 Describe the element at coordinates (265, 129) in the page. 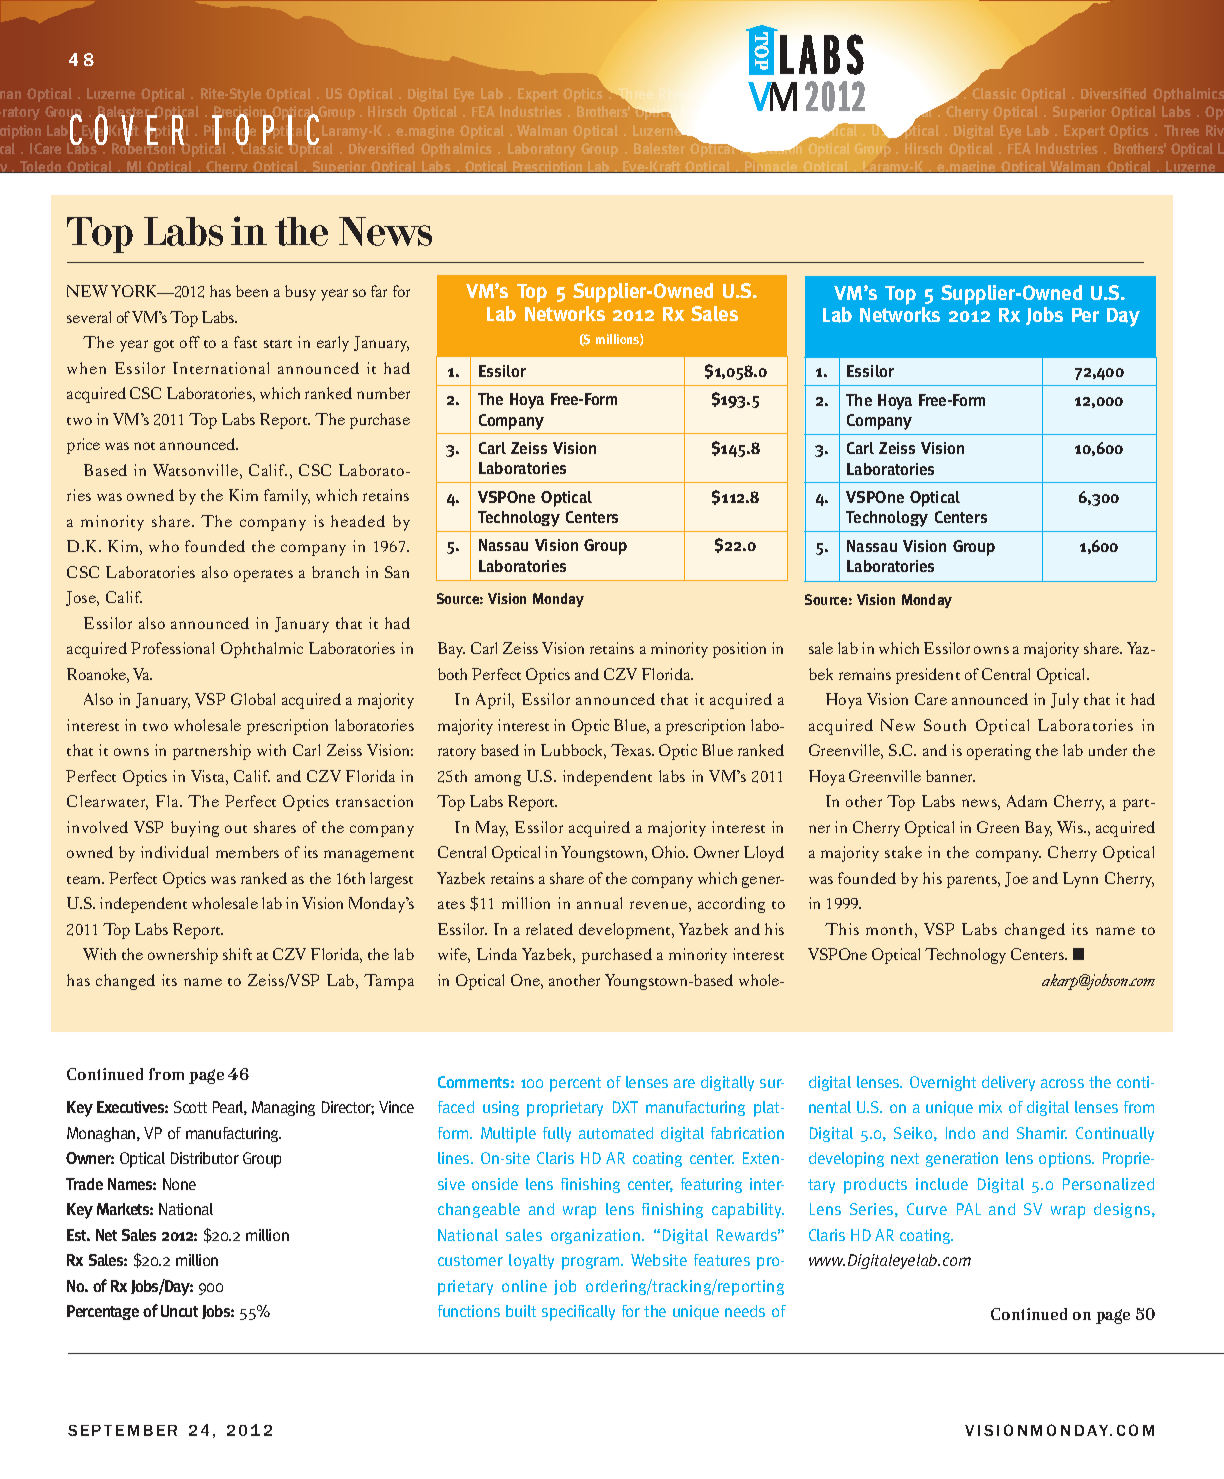

I see `TOPIC` at that location.
